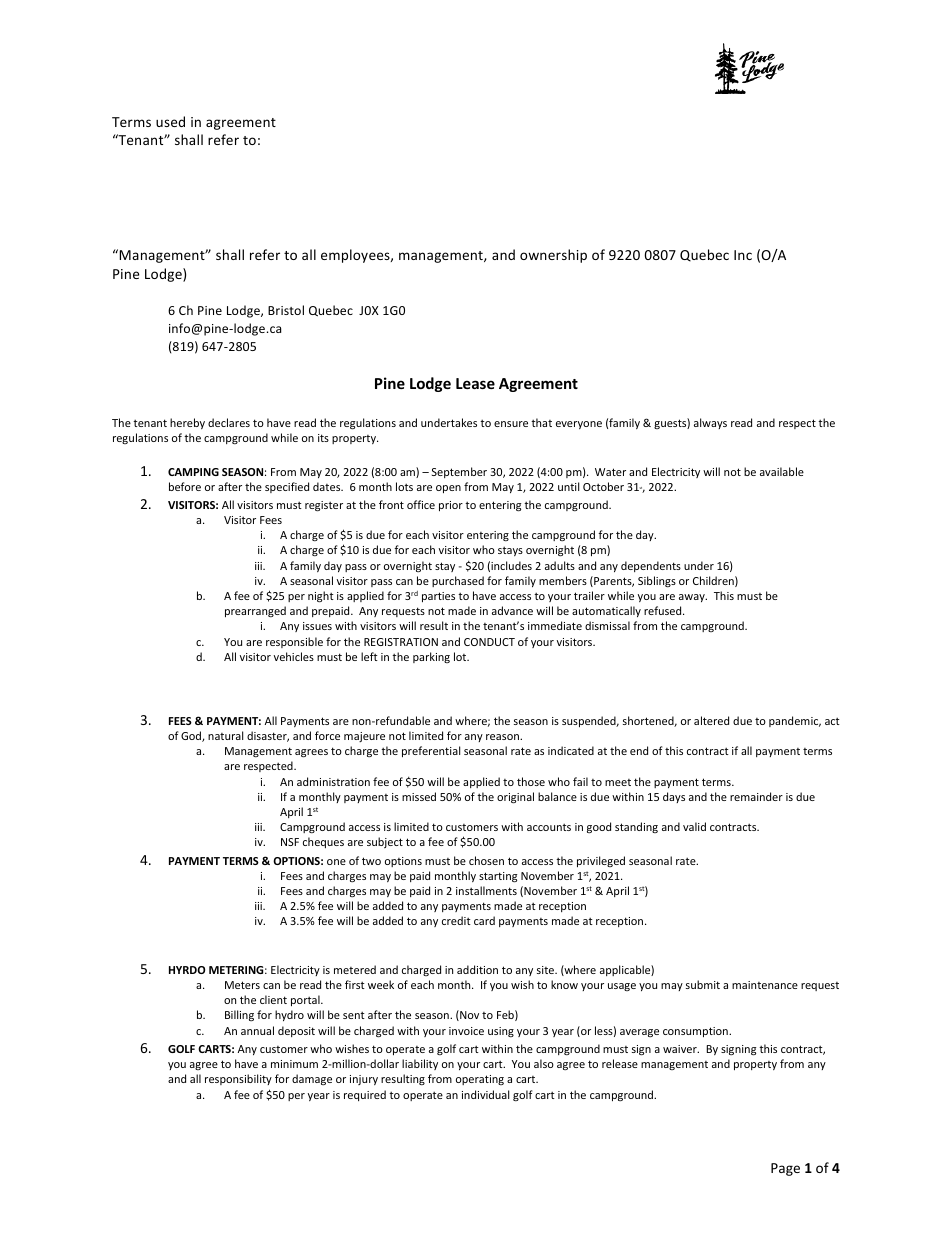 The image size is (952, 1233). What do you see at coordinates (694, 826) in the screenshot?
I see `valid` at bounding box center [694, 826].
